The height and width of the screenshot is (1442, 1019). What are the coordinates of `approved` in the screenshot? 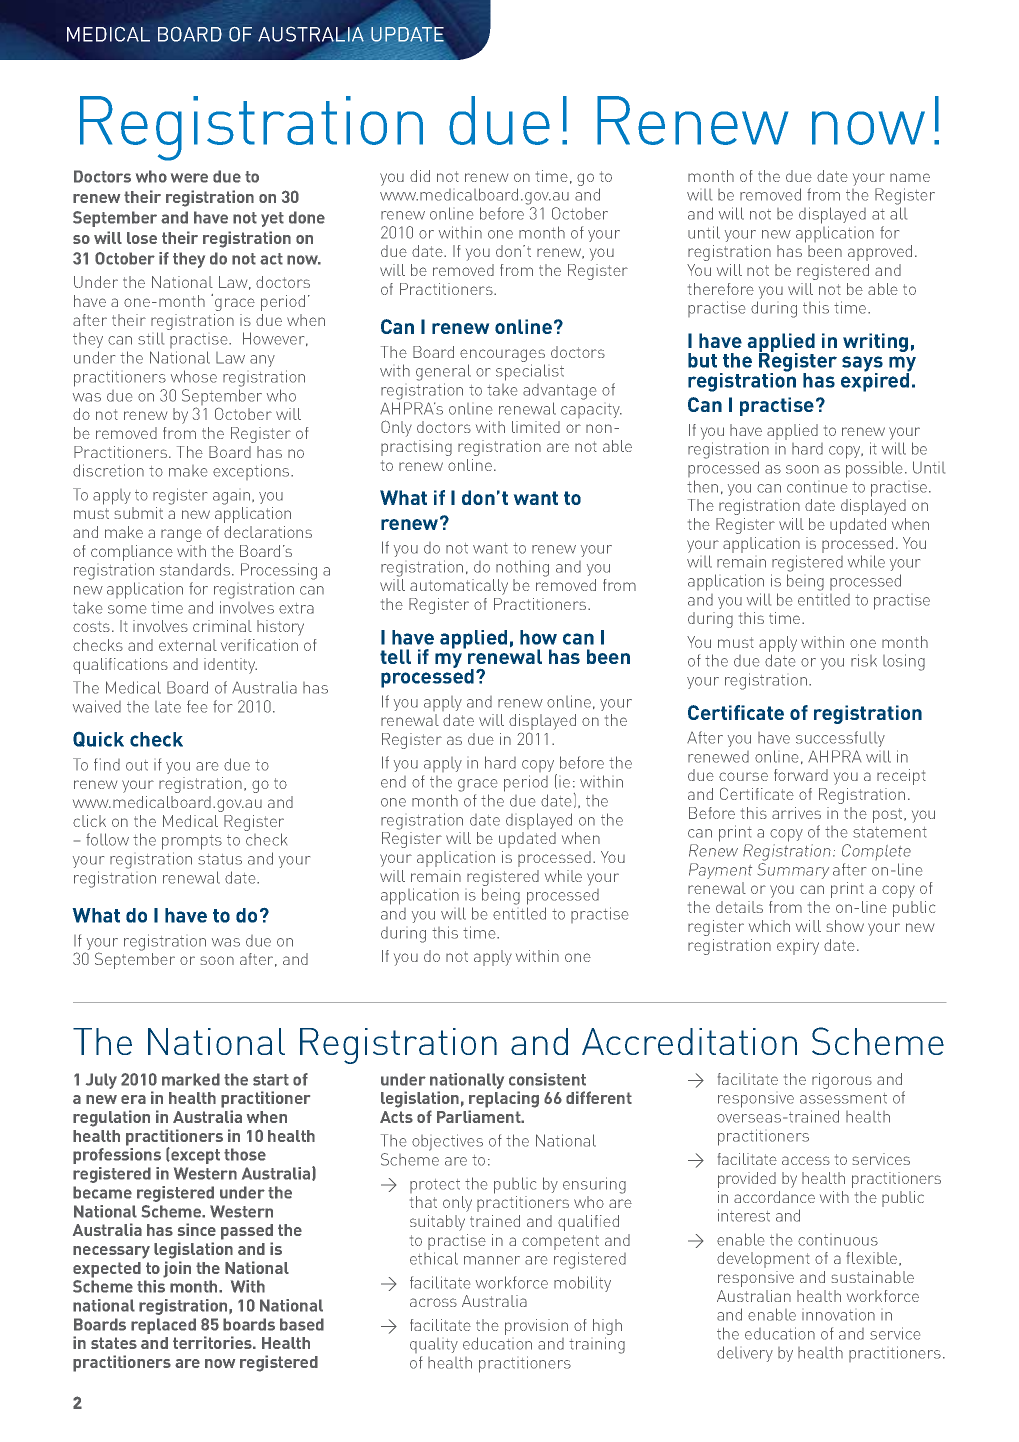 It's located at (880, 253).
